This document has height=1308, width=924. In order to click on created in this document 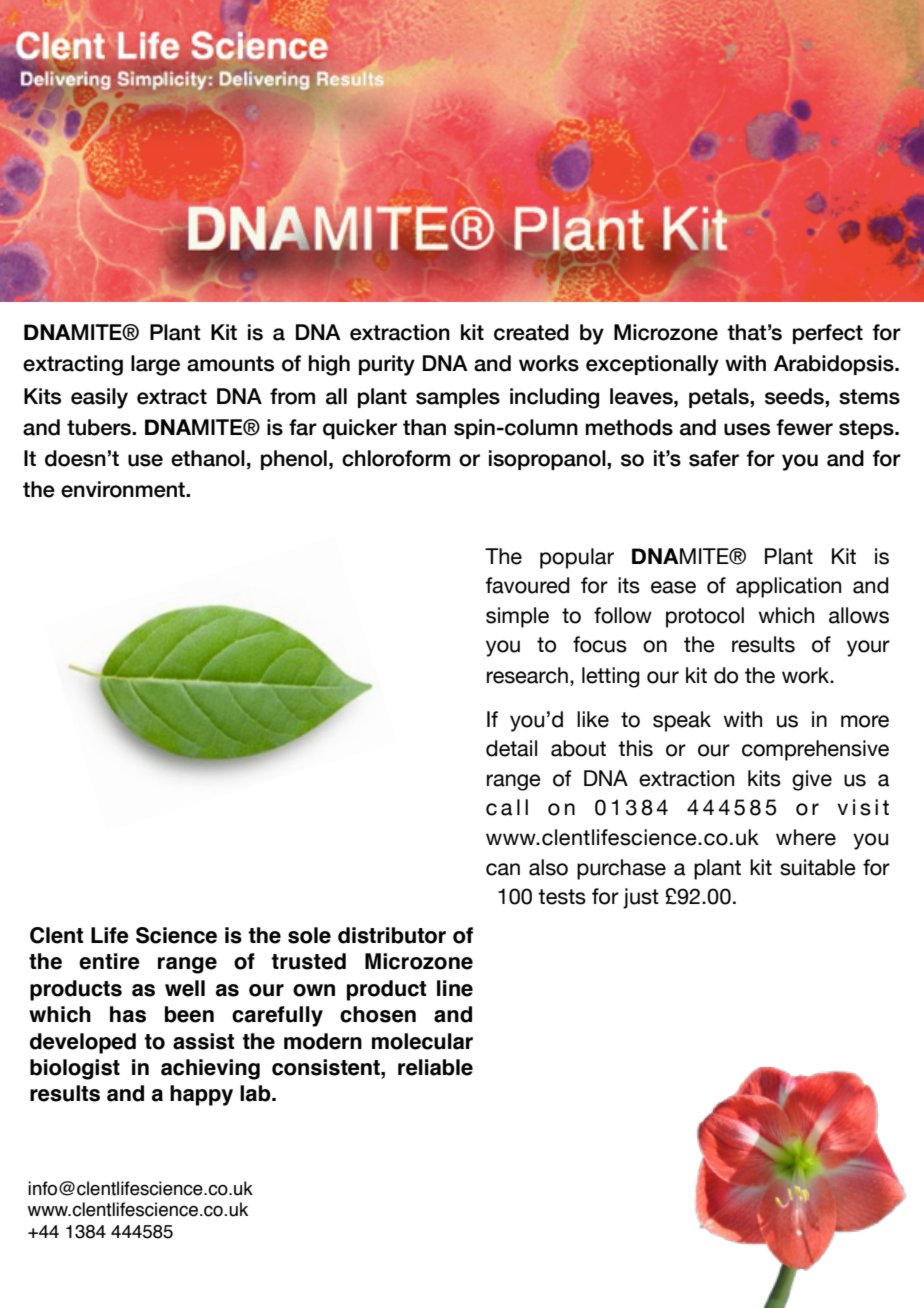, I will do `click(531, 332)`.
